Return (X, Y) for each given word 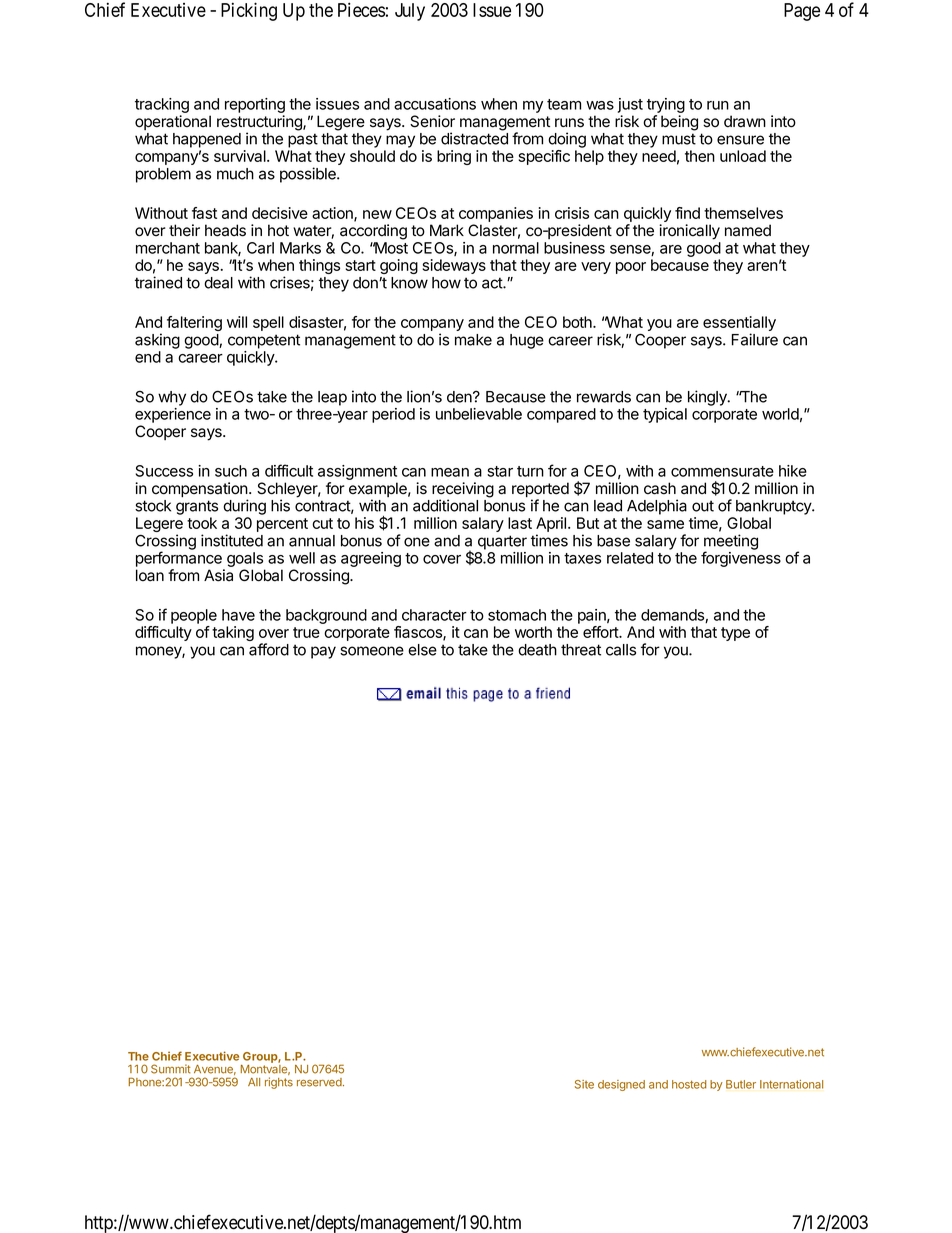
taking (233, 633)
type (735, 634)
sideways (454, 266)
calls (621, 650)
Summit (171, 1069)
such (231, 471)
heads (225, 230)
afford (269, 649)
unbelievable (479, 414)
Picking (249, 11)
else (422, 650)
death (537, 650)
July (410, 12)
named (748, 230)
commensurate (722, 471)
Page (802, 12)
